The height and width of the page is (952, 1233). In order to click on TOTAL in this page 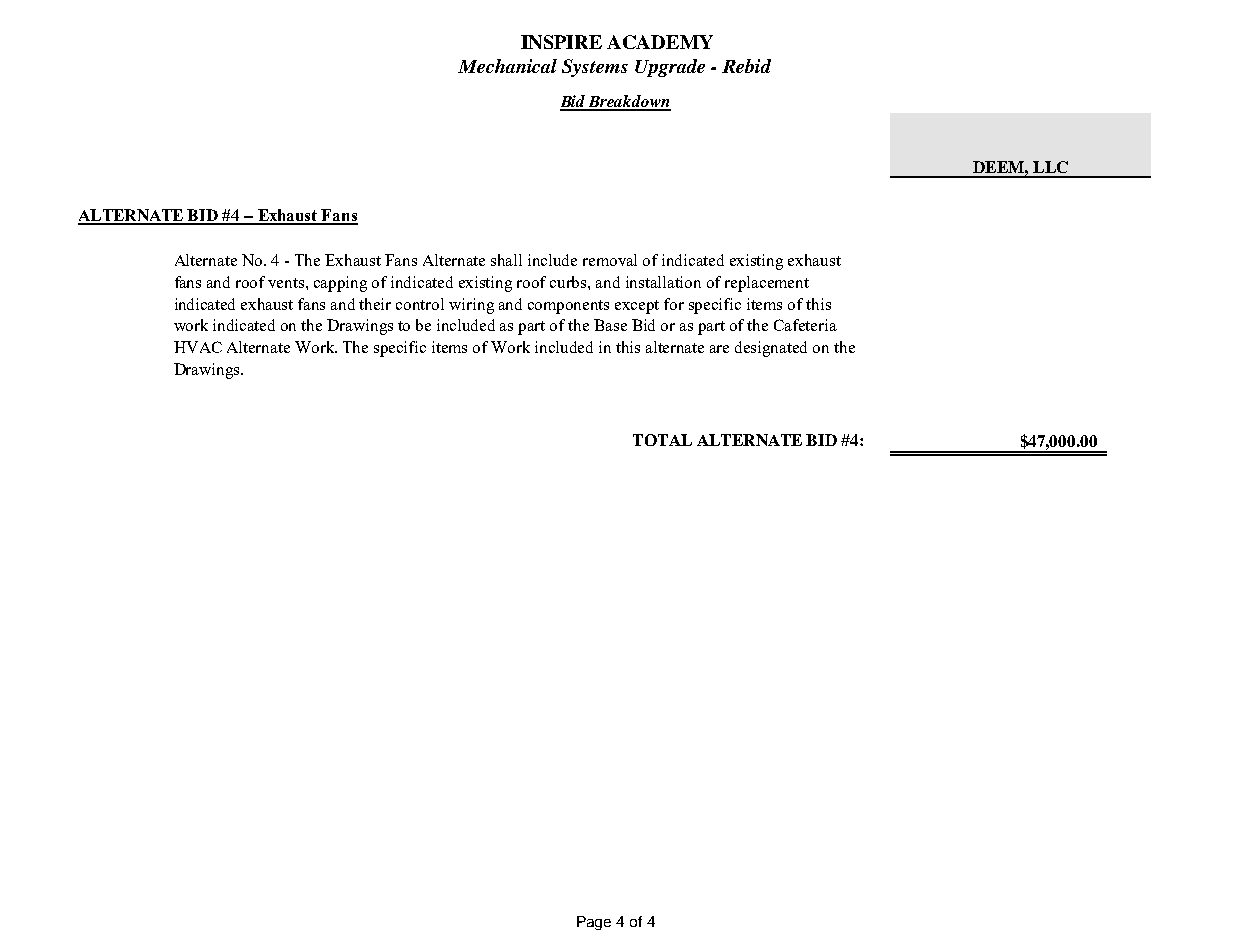, I will do `click(662, 440)`.
